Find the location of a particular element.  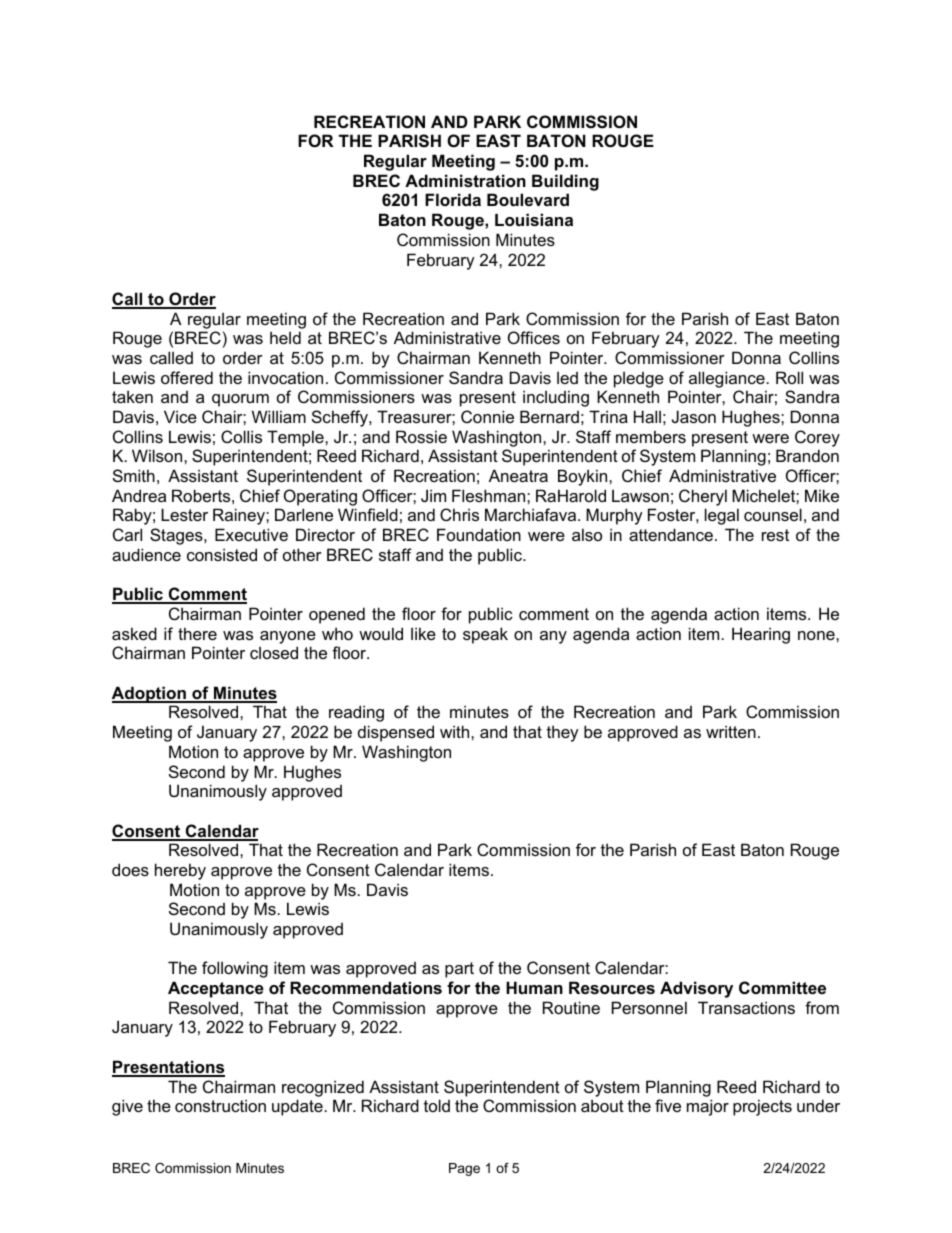

Hearing is located at coordinates (761, 635).
